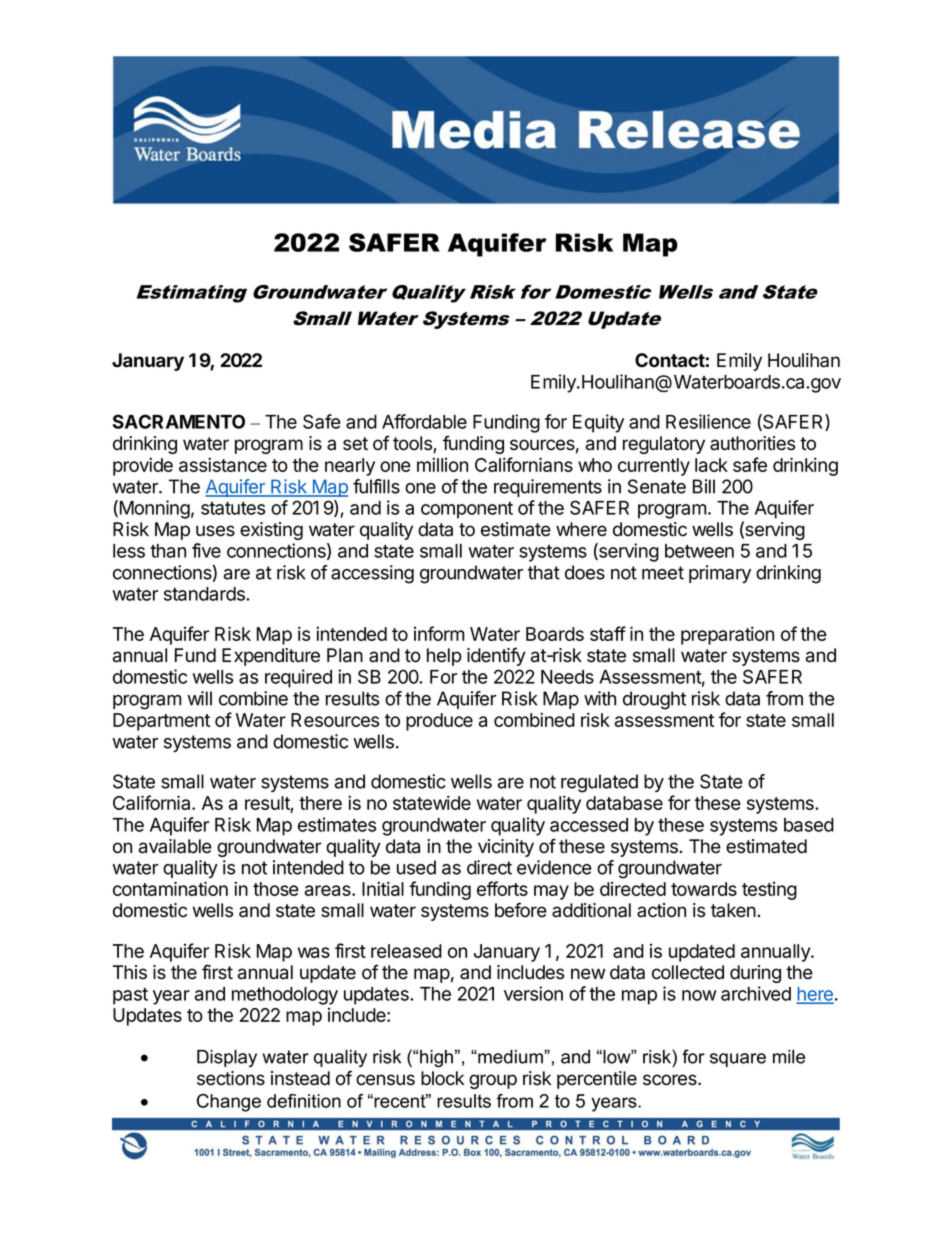 The image size is (952, 1233). What do you see at coordinates (738, 1060) in the screenshot?
I see `square` at bounding box center [738, 1060].
